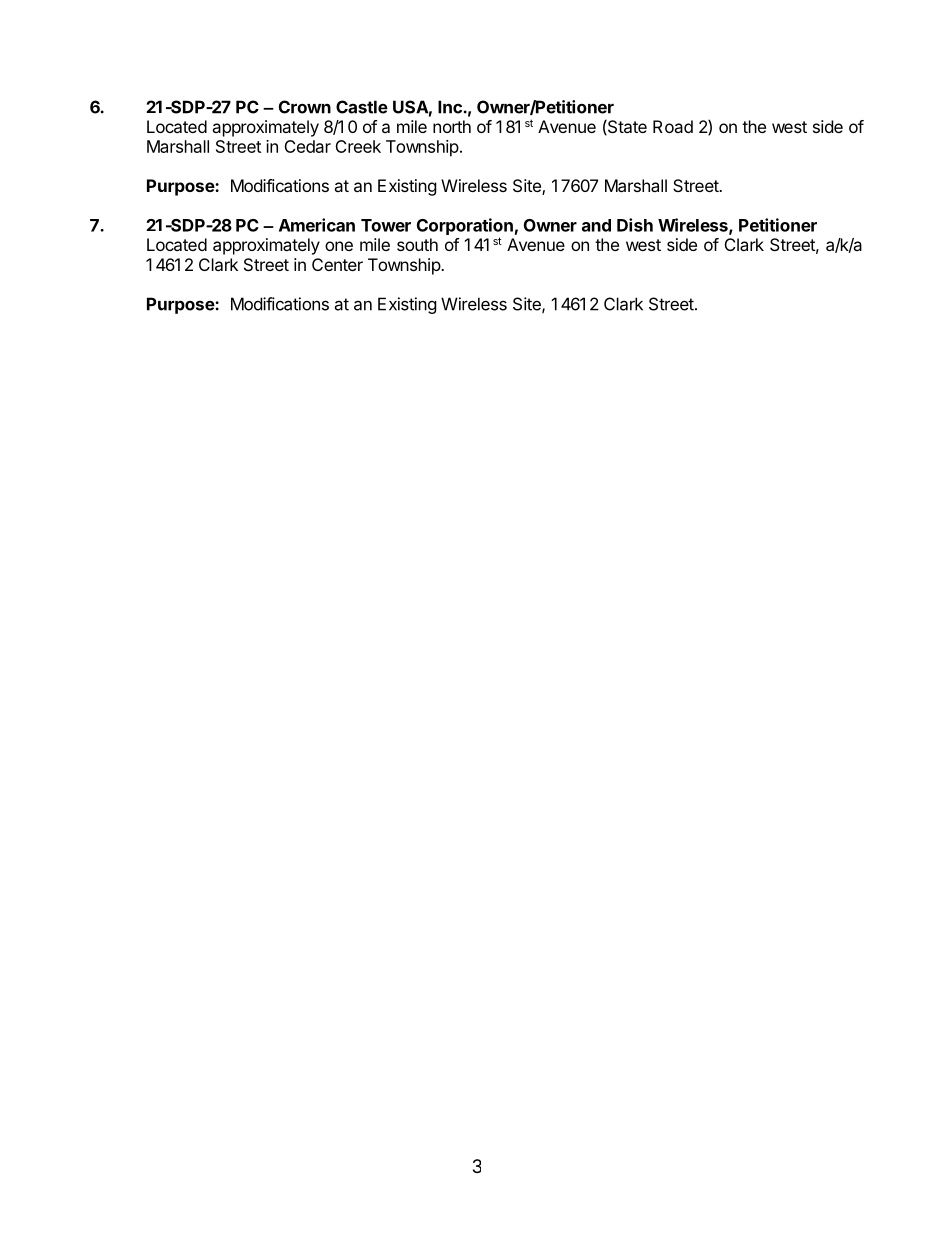 The image size is (952, 1233). What do you see at coordinates (337, 264) in the page?
I see `Center` at bounding box center [337, 264].
